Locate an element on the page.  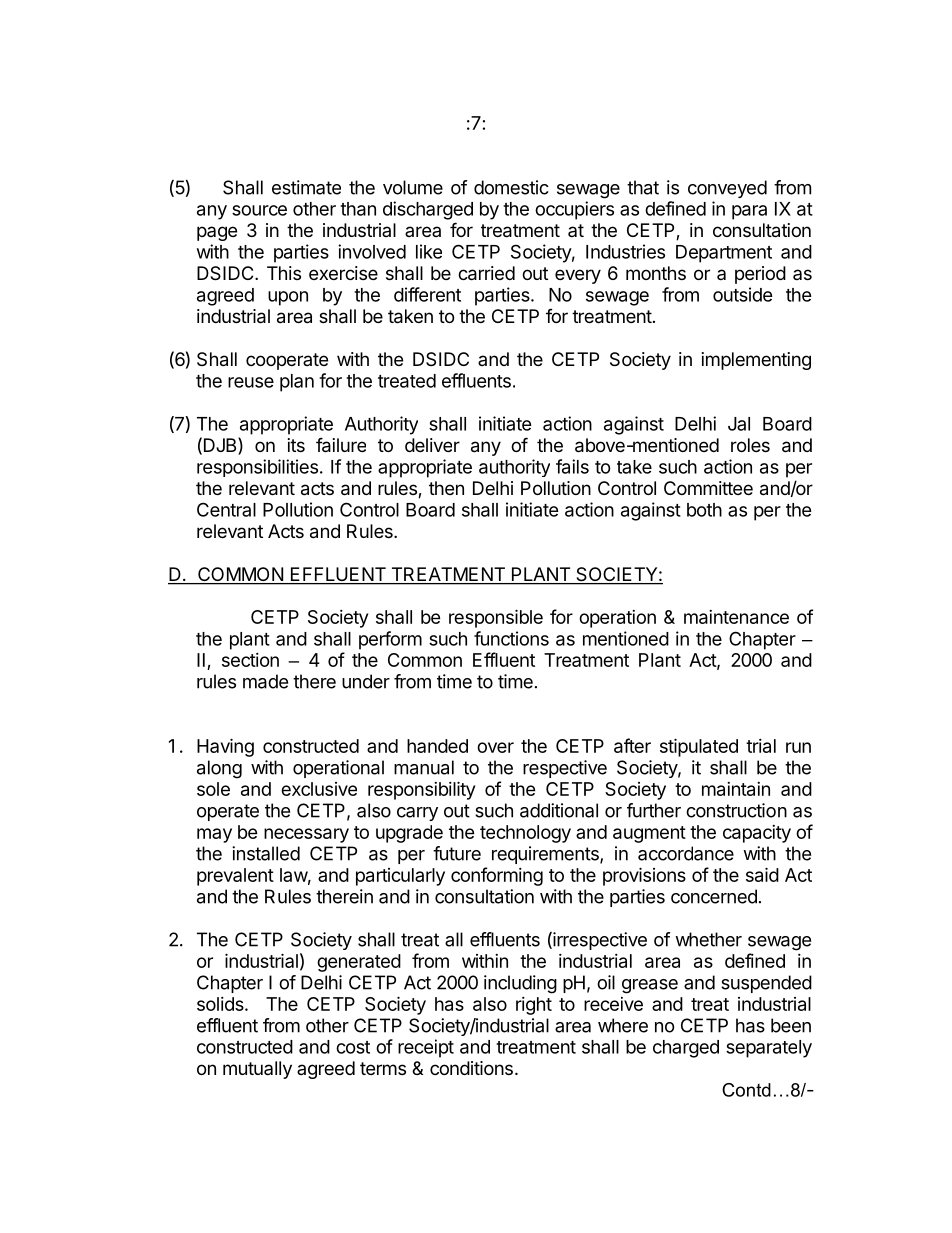
domestic is located at coordinates (511, 187).
